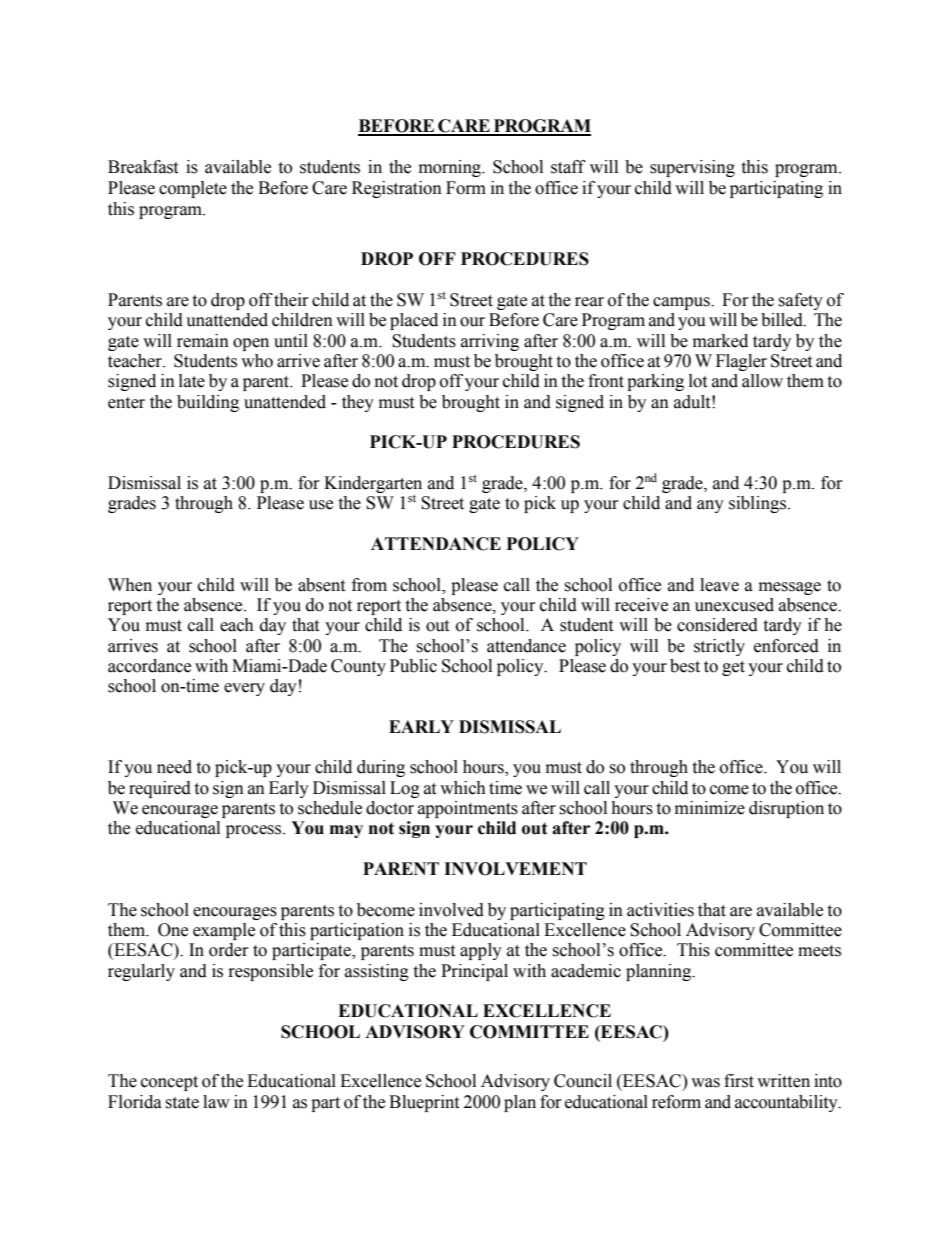 This document has width=952, height=1233. What do you see at coordinates (739, 1081) in the document?
I see `first` at bounding box center [739, 1081].
